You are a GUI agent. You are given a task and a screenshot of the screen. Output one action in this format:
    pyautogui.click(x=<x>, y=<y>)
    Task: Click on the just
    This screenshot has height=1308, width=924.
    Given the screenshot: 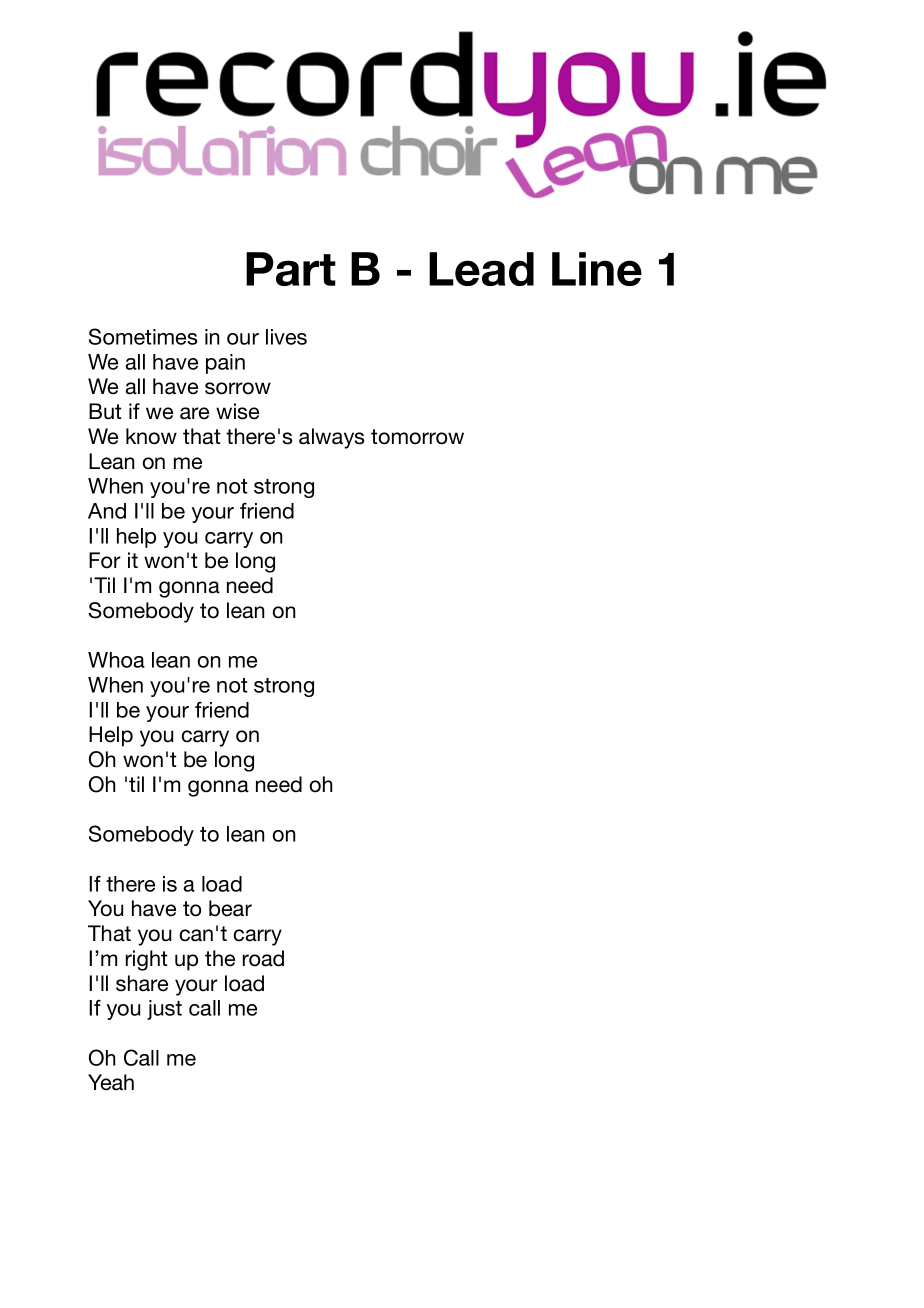 What is the action you would take?
    pyautogui.click(x=164, y=1010)
